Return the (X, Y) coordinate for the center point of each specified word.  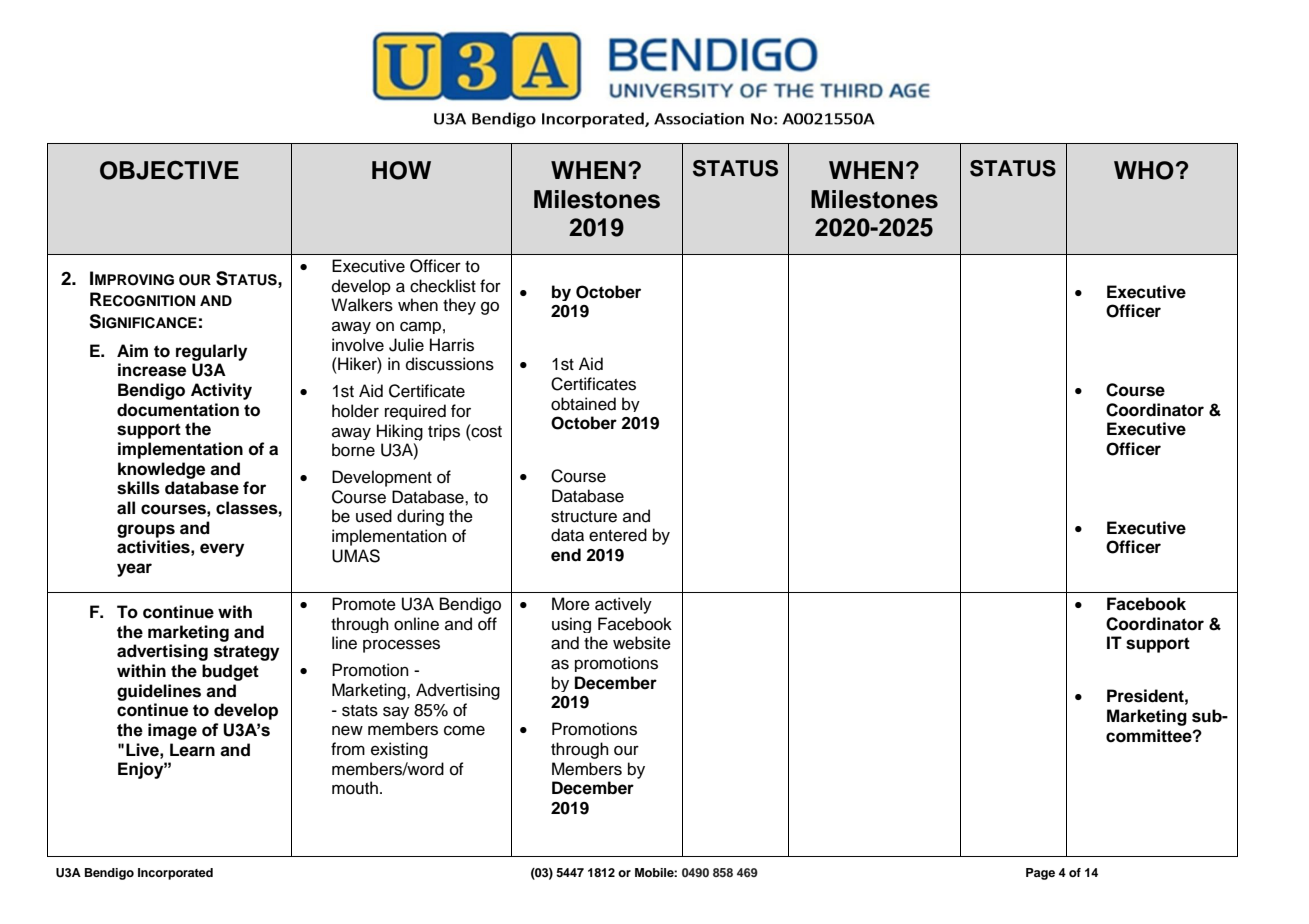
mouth (355, 788)
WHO (1144, 170)
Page (1040, 874)
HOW (401, 170)
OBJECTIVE (169, 170)
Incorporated (175, 874)
